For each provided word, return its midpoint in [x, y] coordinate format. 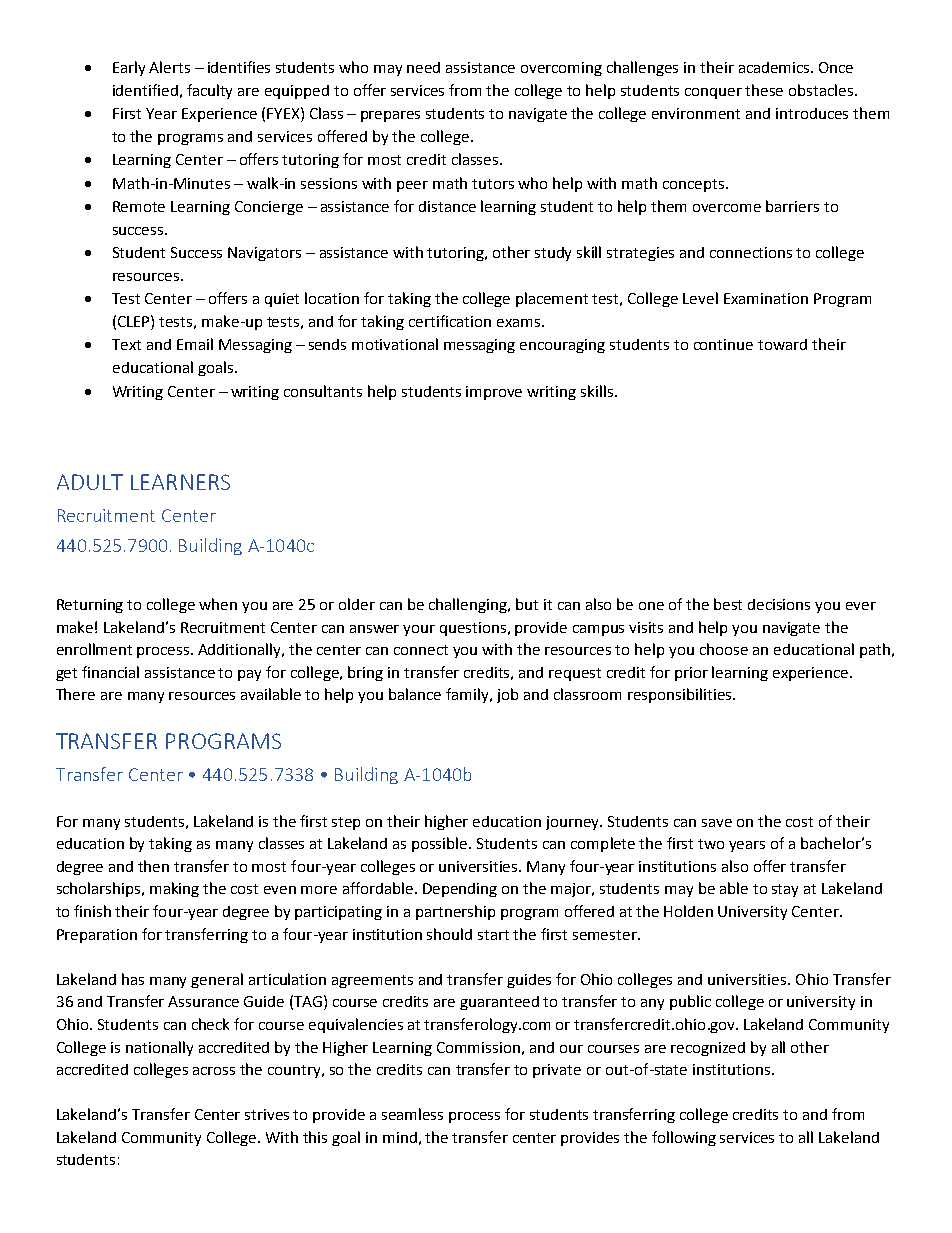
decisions [779, 604]
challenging [469, 605]
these [764, 90]
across [214, 1071]
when [218, 604]
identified [145, 90]
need [423, 67]
